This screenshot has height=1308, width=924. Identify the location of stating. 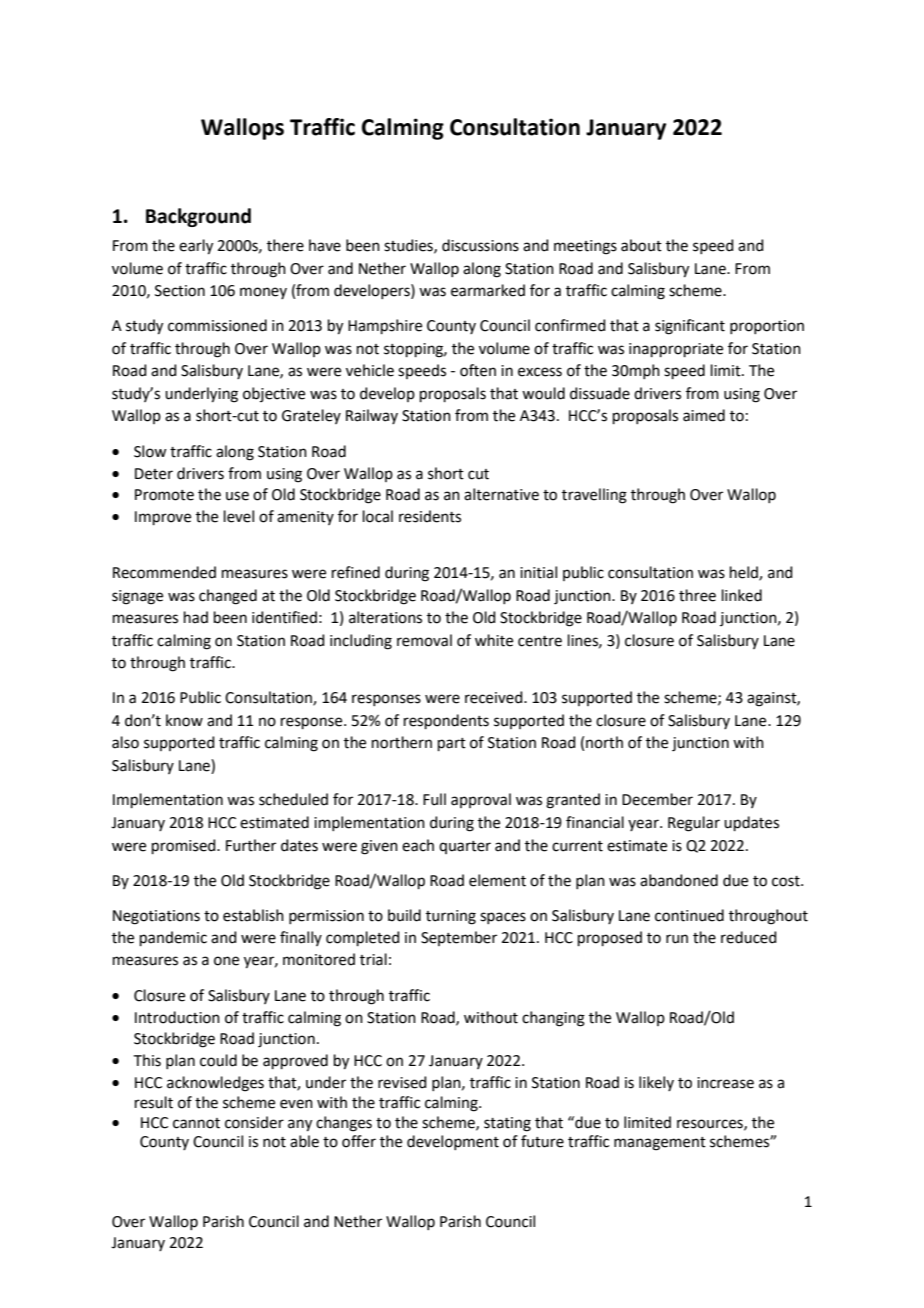
(507, 1124).
